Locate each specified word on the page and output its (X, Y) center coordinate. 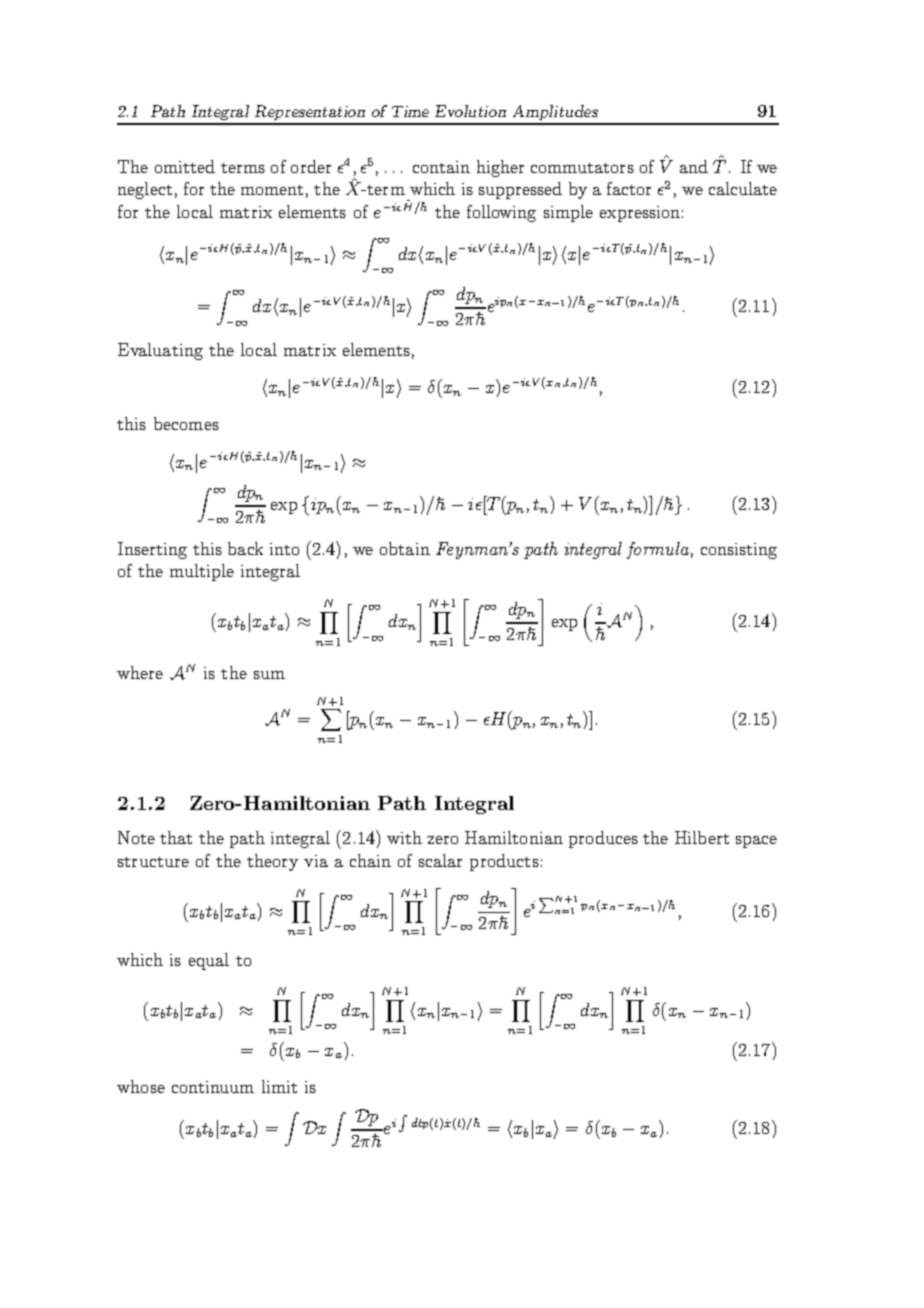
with (404, 837)
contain (441, 167)
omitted (185, 166)
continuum (213, 1087)
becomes (186, 423)
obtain (405, 548)
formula (658, 550)
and (694, 166)
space (756, 842)
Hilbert (702, 837)
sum (269, 675)
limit (279, 1086)
